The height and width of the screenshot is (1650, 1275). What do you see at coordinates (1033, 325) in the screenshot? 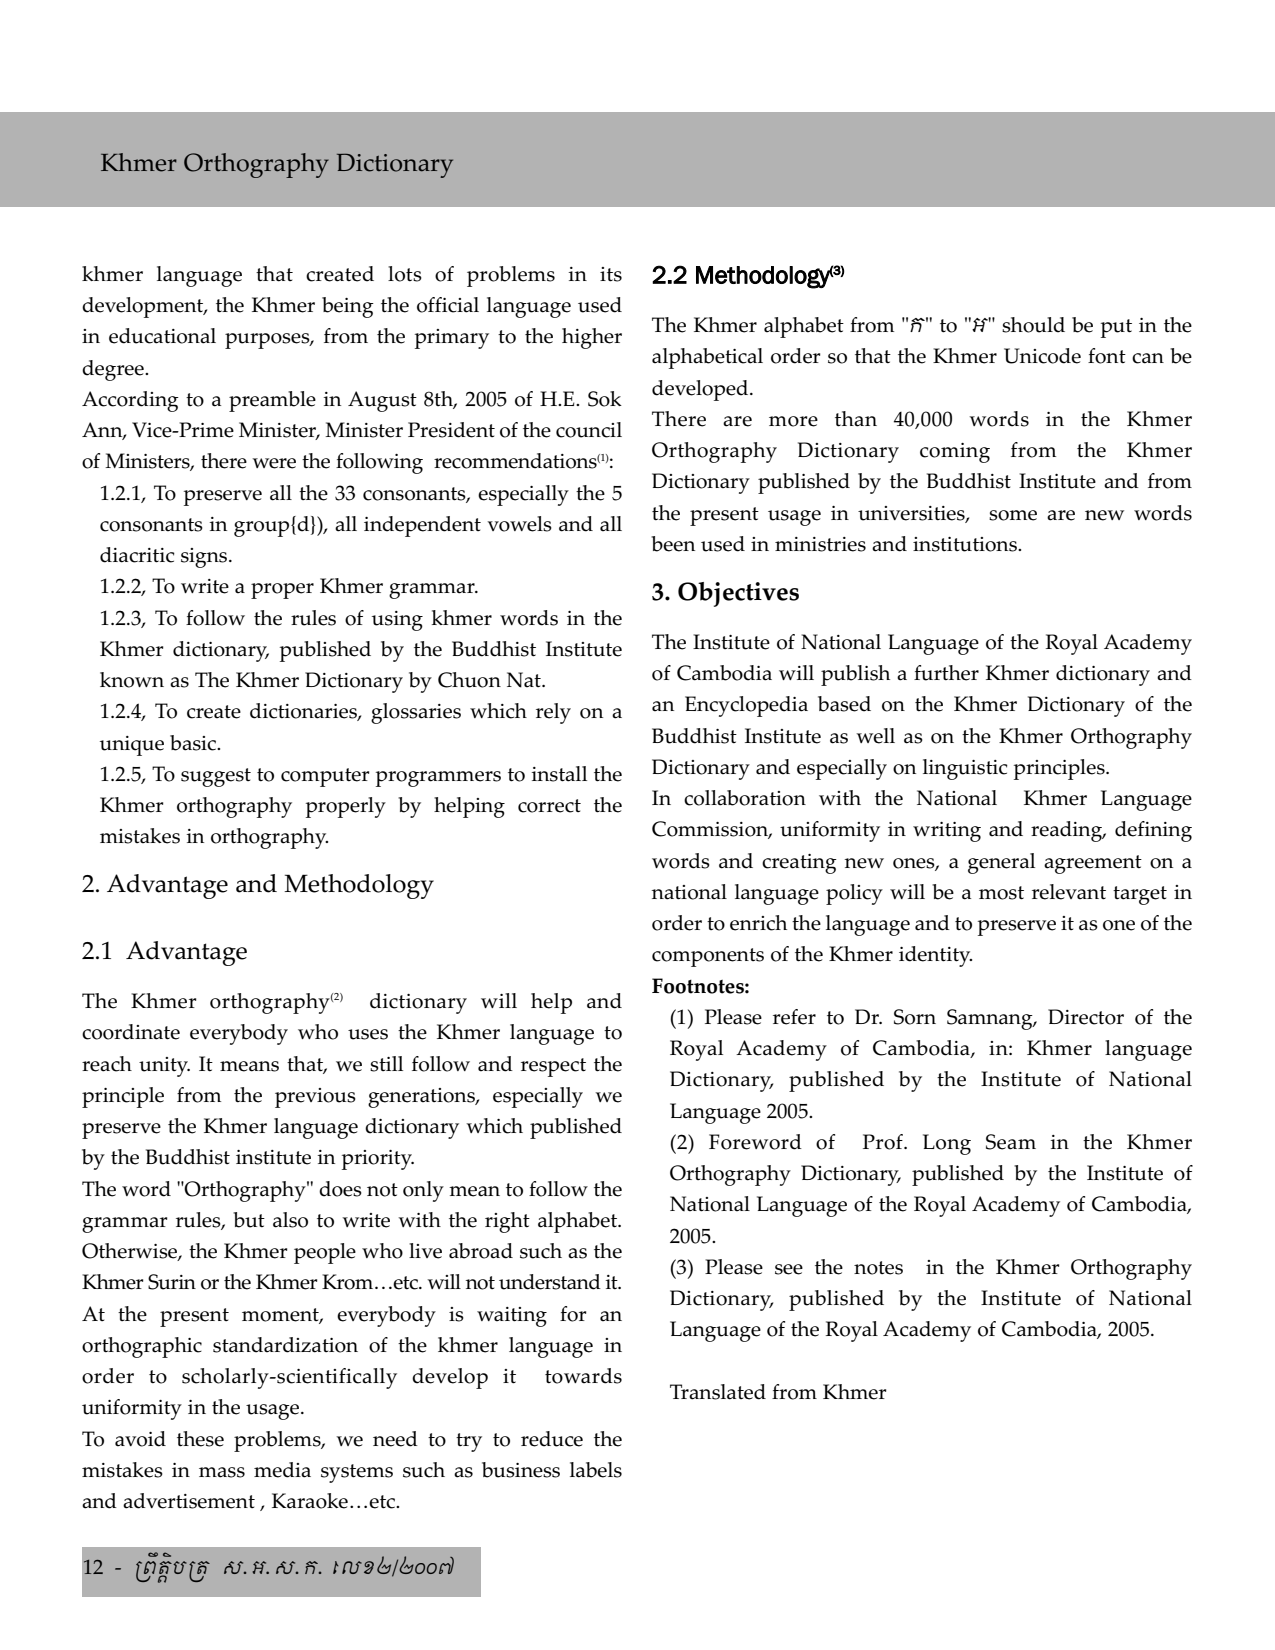
I see `should` at bounding box center [1033, 325].
